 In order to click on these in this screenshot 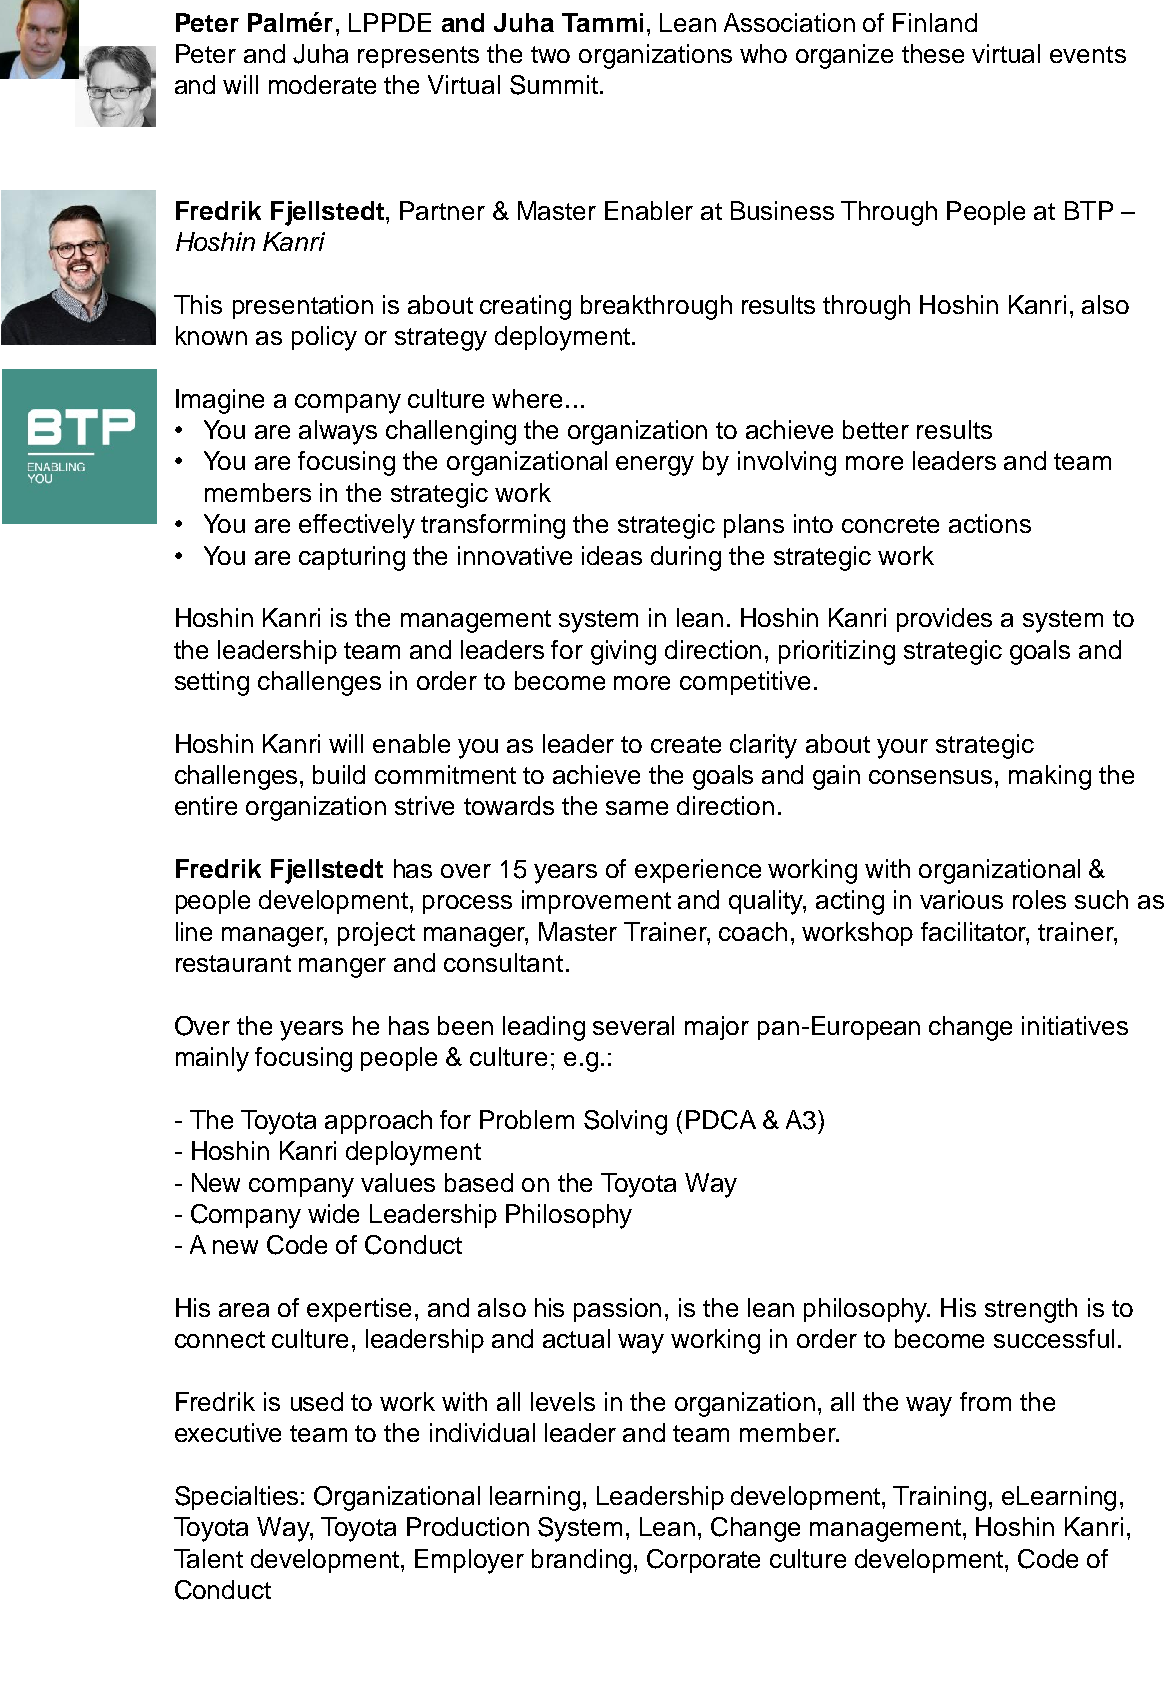, I will do `click(933, 53)`.
